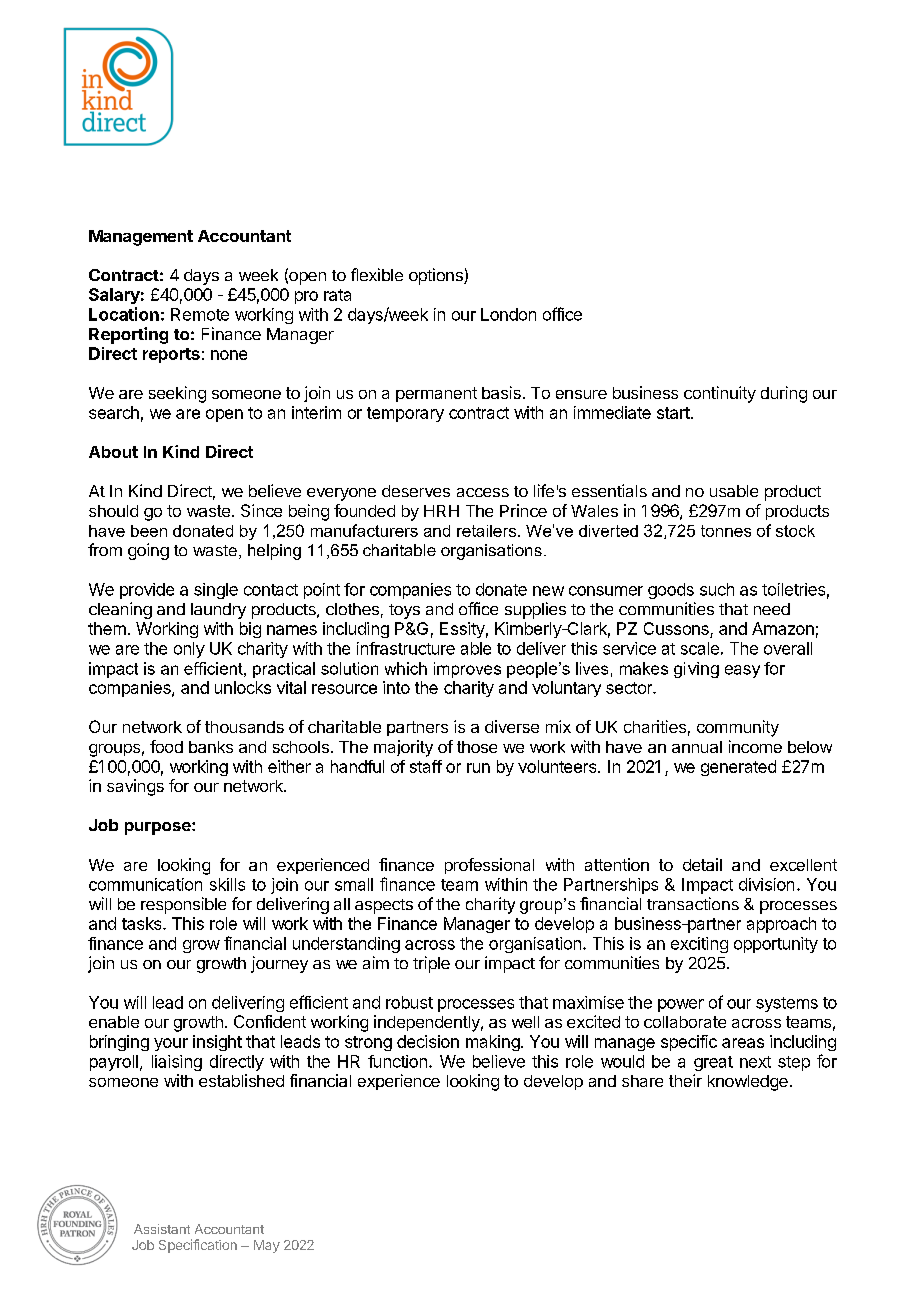  I want to click on transactions, so click(693, 903).
